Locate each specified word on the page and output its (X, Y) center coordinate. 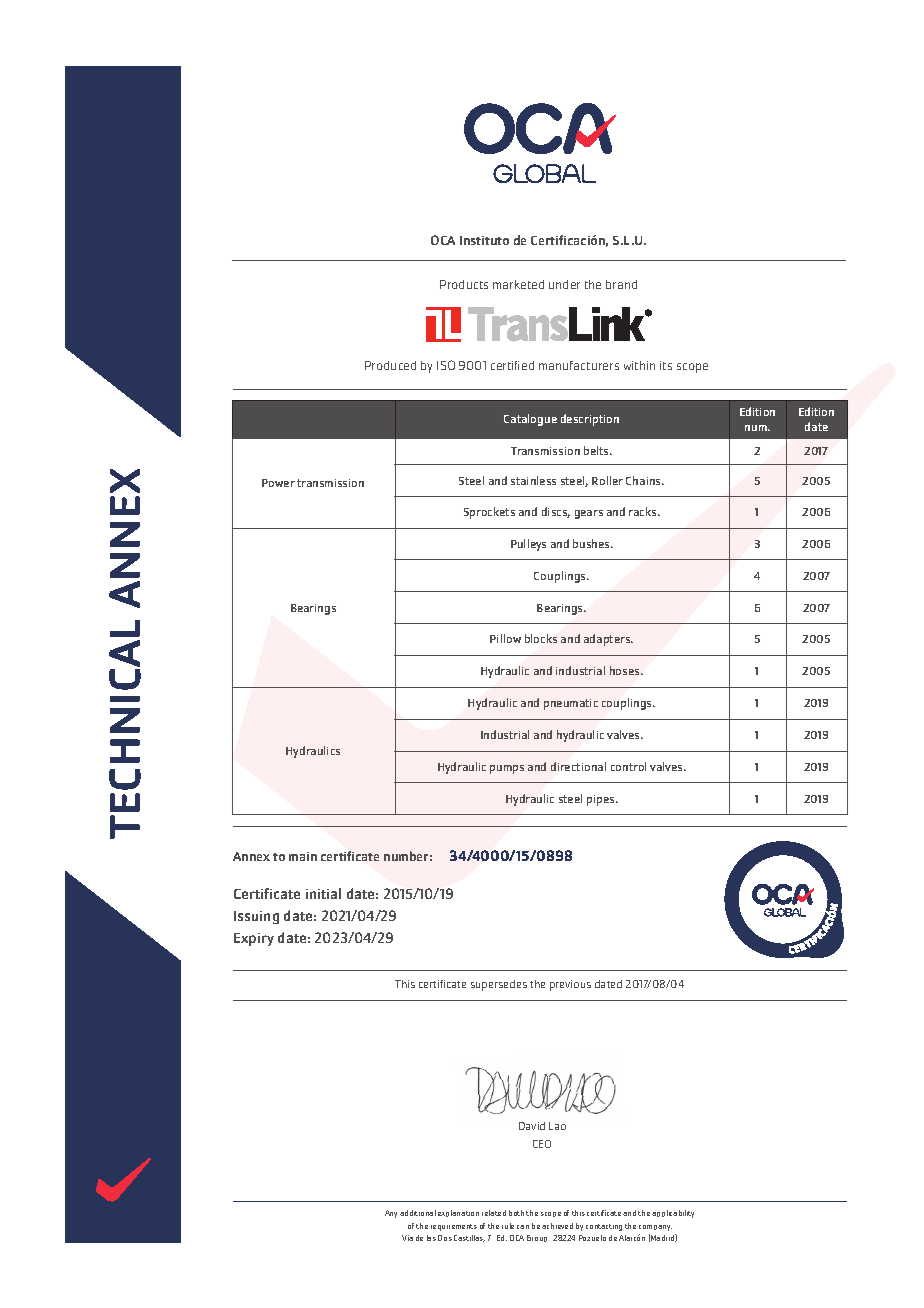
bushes (592, 543)
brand (621, 284)
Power (278, 483)
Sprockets (489, 513)
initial (323, 893)
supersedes (499, 985)
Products (464, 284)
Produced (390, 365)
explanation (458, 1213)
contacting (604, 1227)
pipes (602, 800)
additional (418, 1213)
